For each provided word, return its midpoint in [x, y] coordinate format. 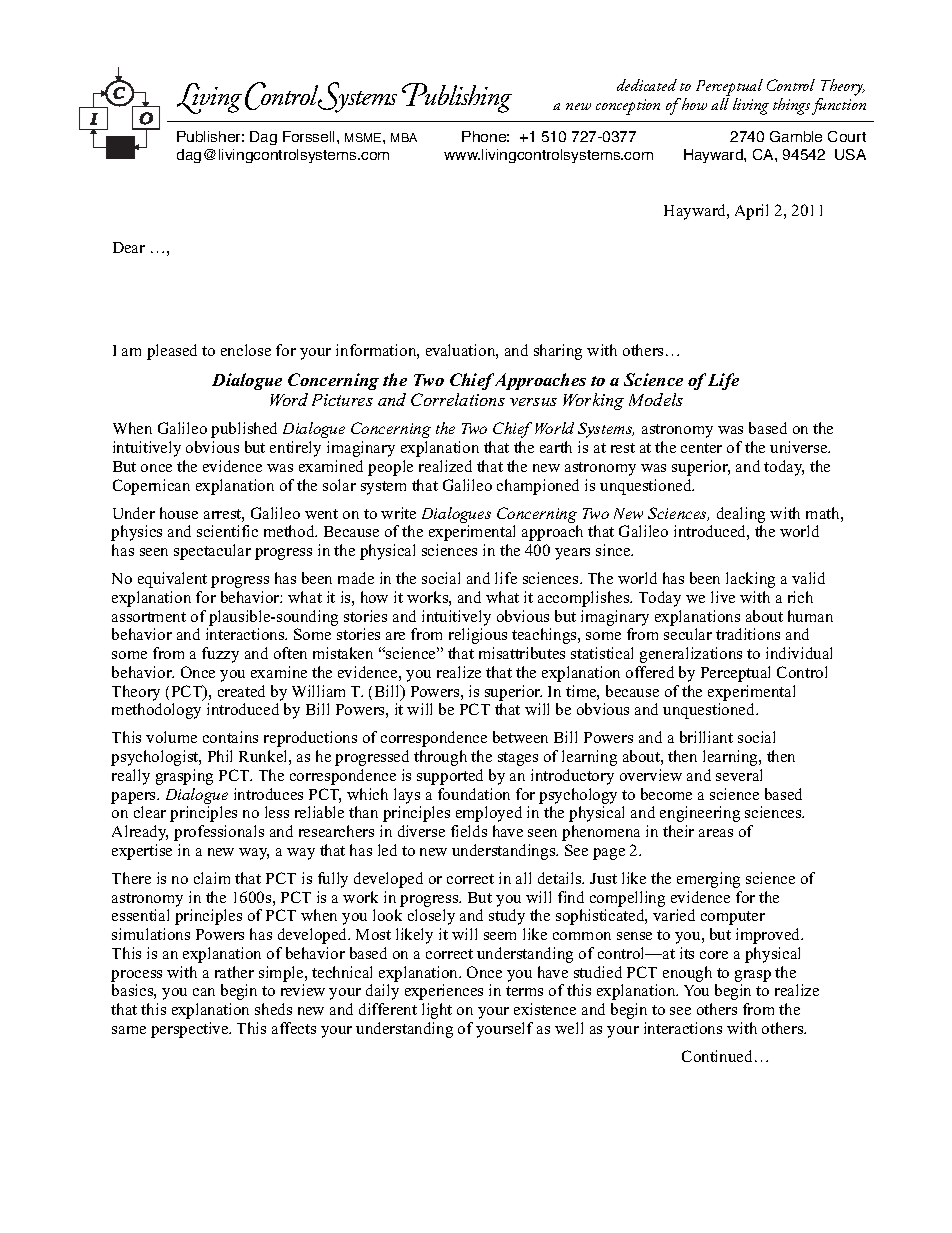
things [791, 106]
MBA [404, 137]
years [572, 554]
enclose [246, 350]
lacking [750, 580]
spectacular [212, 552]
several [739, 775]
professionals [219, 833]
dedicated [647, 85]
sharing [558, 352]
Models [656, 399]
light [437, 1011]
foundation [474, 794]
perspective [191, 1030]
